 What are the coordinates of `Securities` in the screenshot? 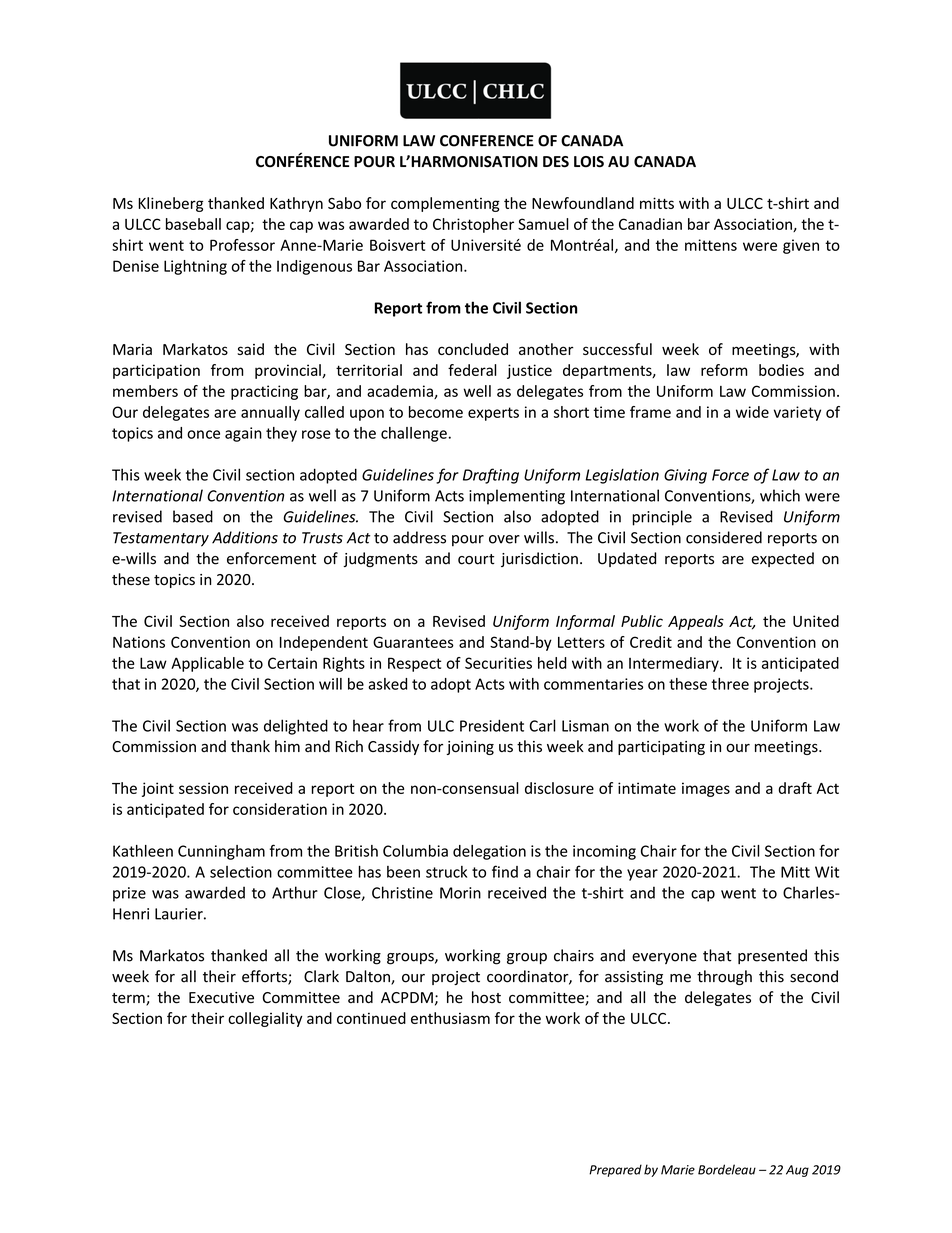 It's located at (498, 663).
